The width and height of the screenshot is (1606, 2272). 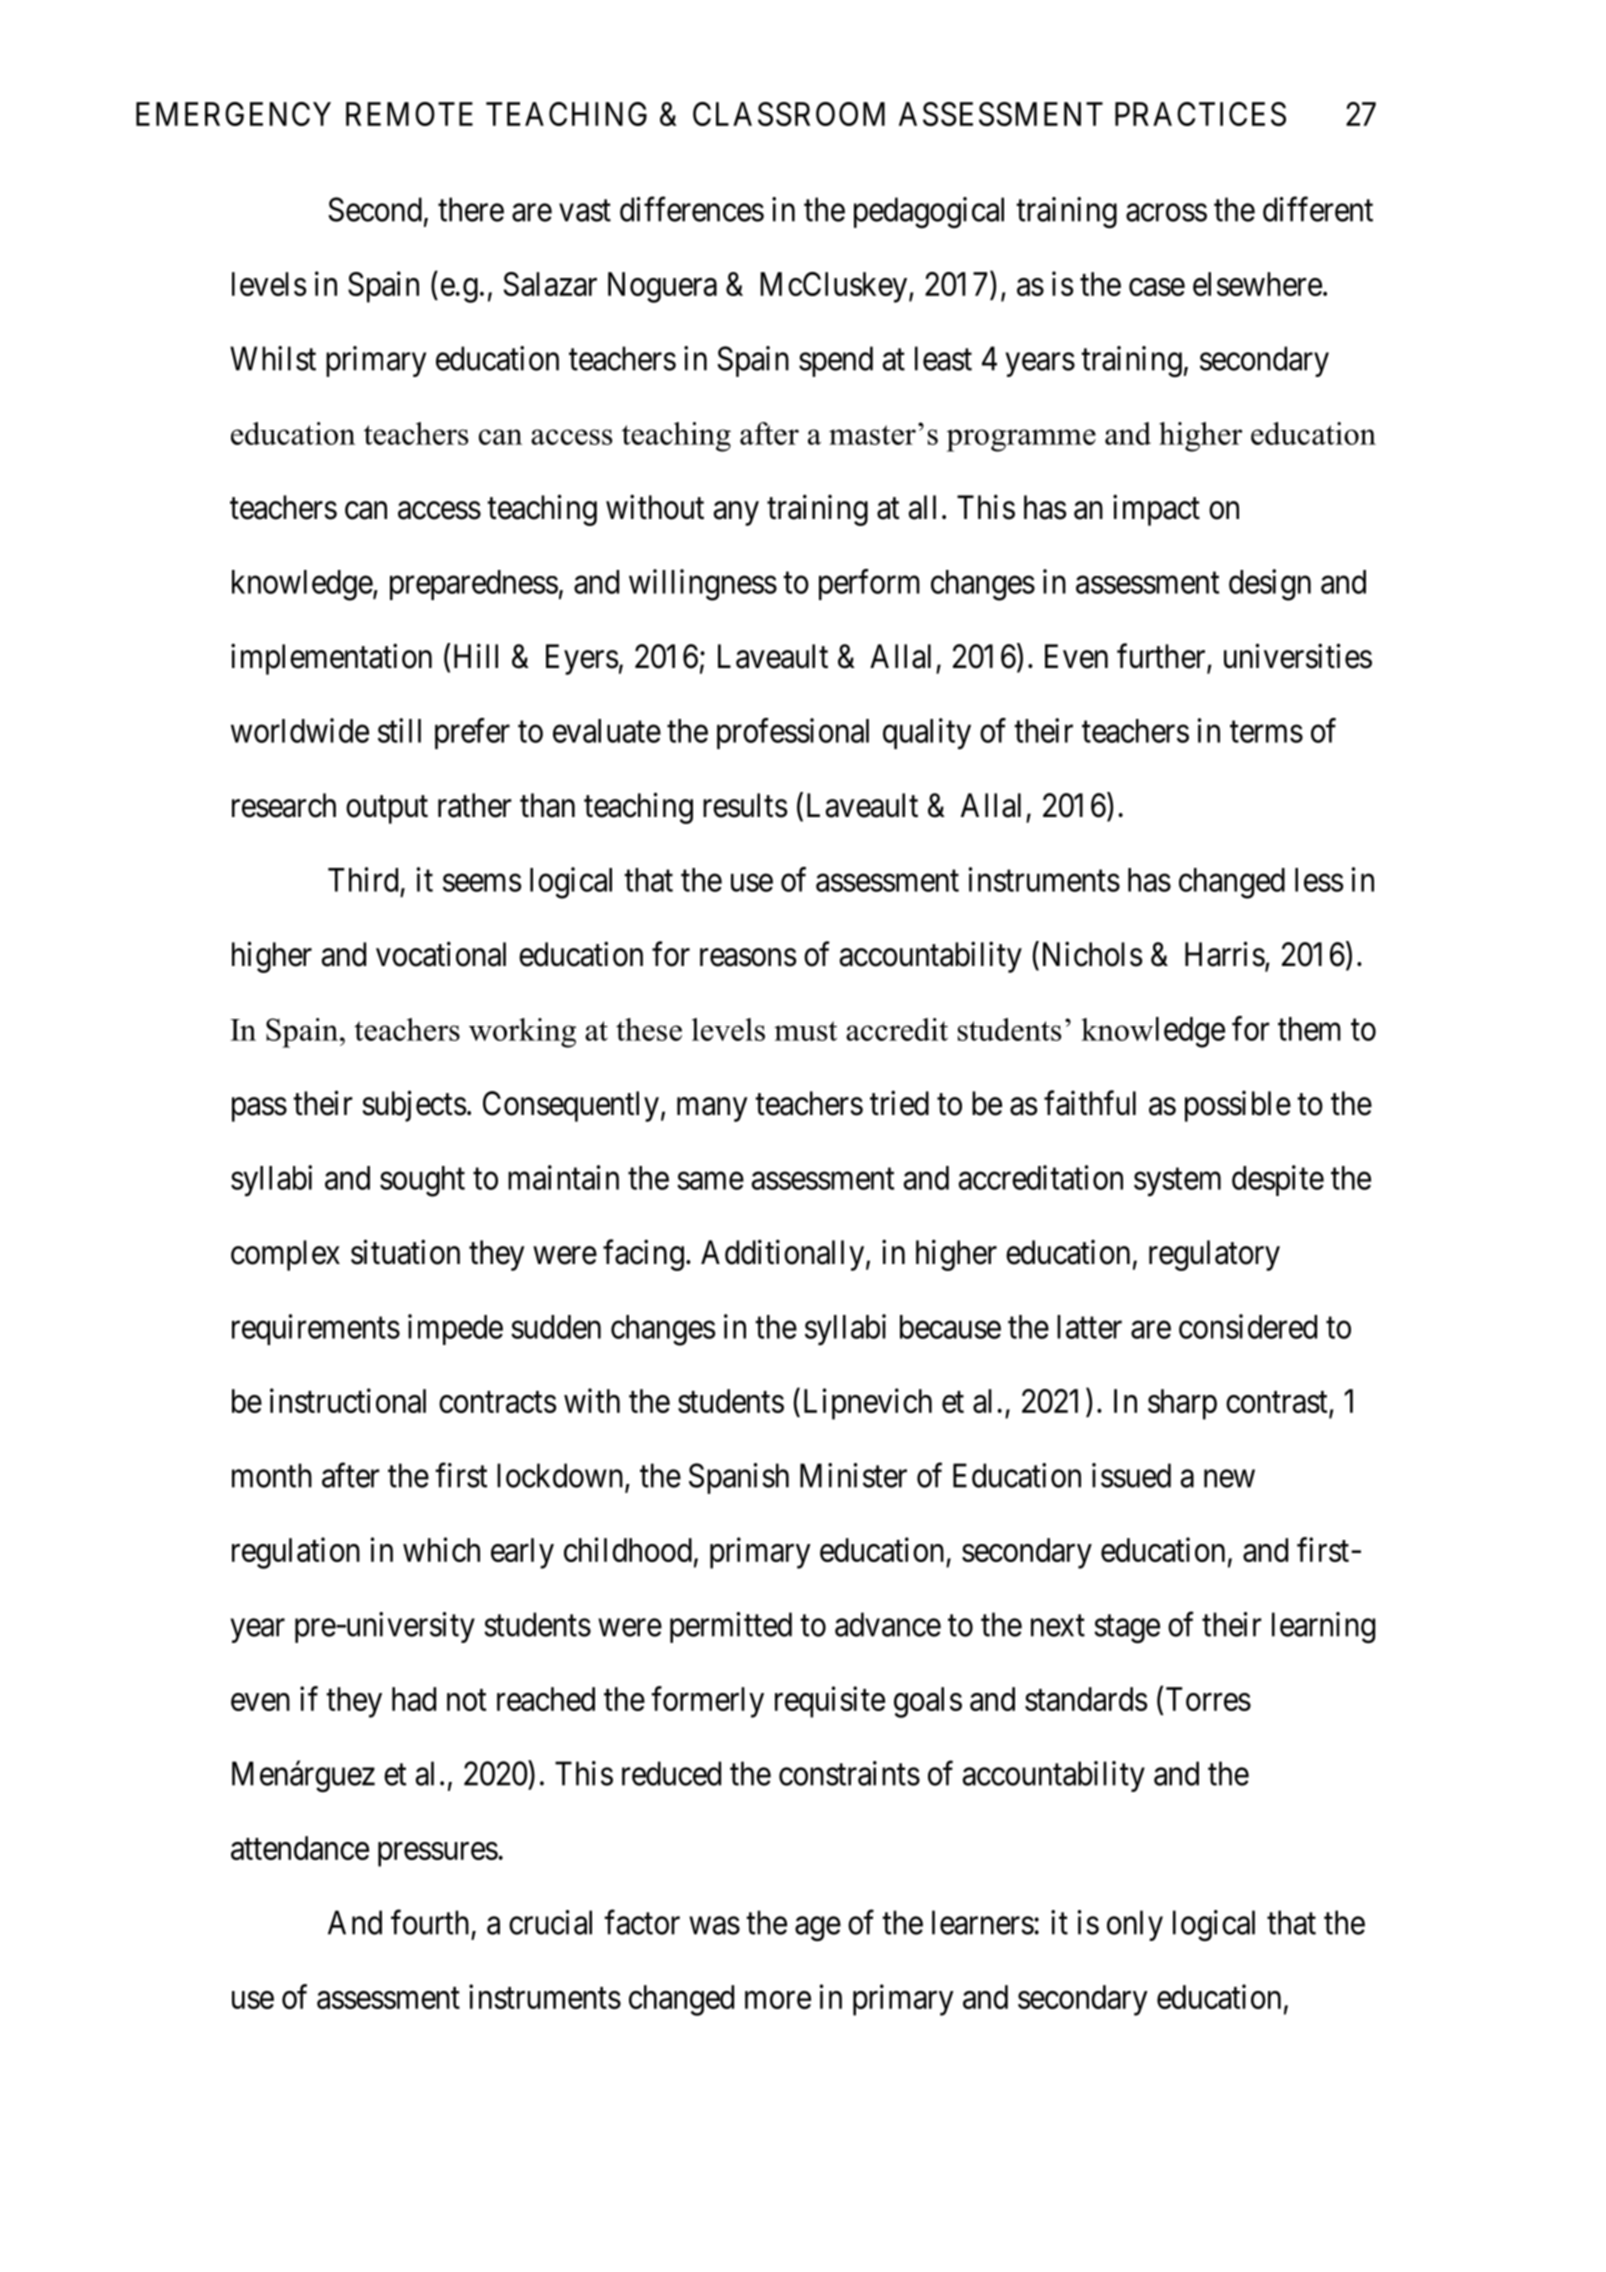 I want to click on fourth, so click(x=430, y=1922).
